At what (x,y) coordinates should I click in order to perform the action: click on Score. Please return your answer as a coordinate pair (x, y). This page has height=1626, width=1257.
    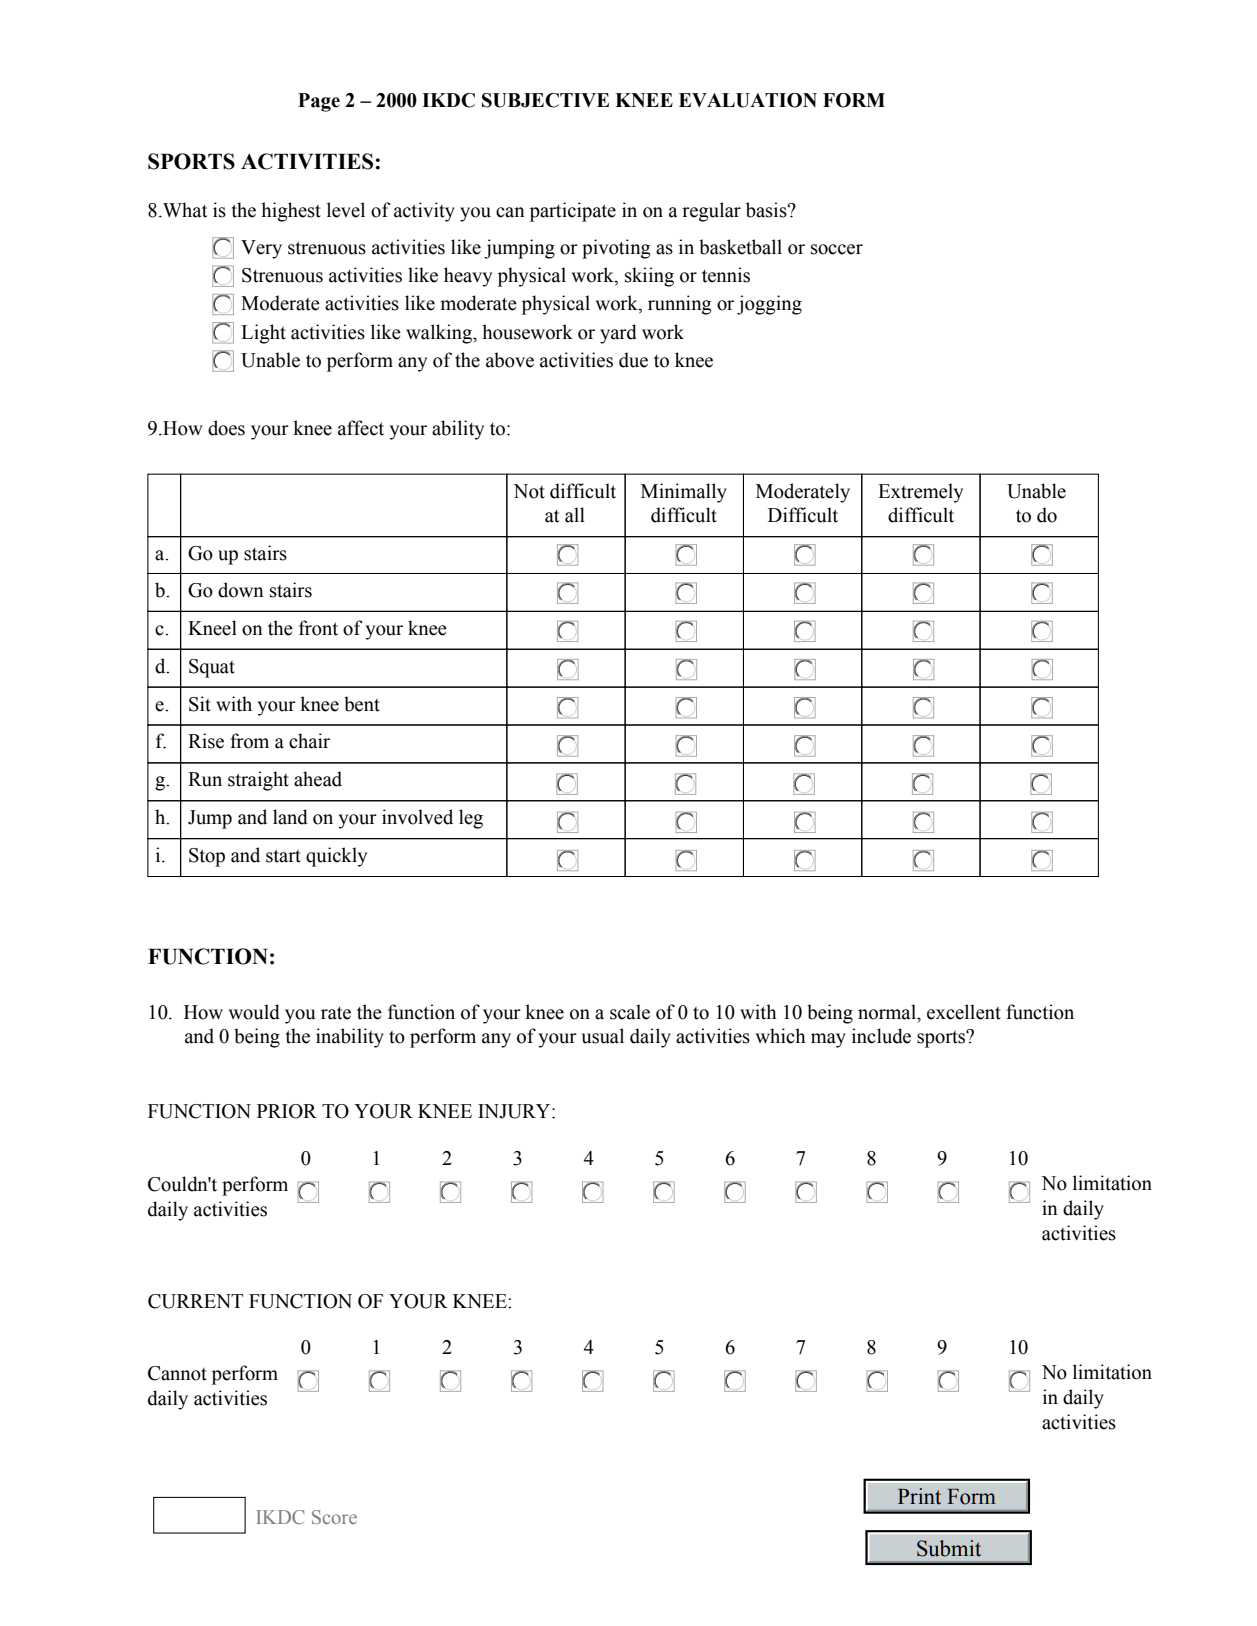
    Looking at the image, I should click on (334, 1517).
